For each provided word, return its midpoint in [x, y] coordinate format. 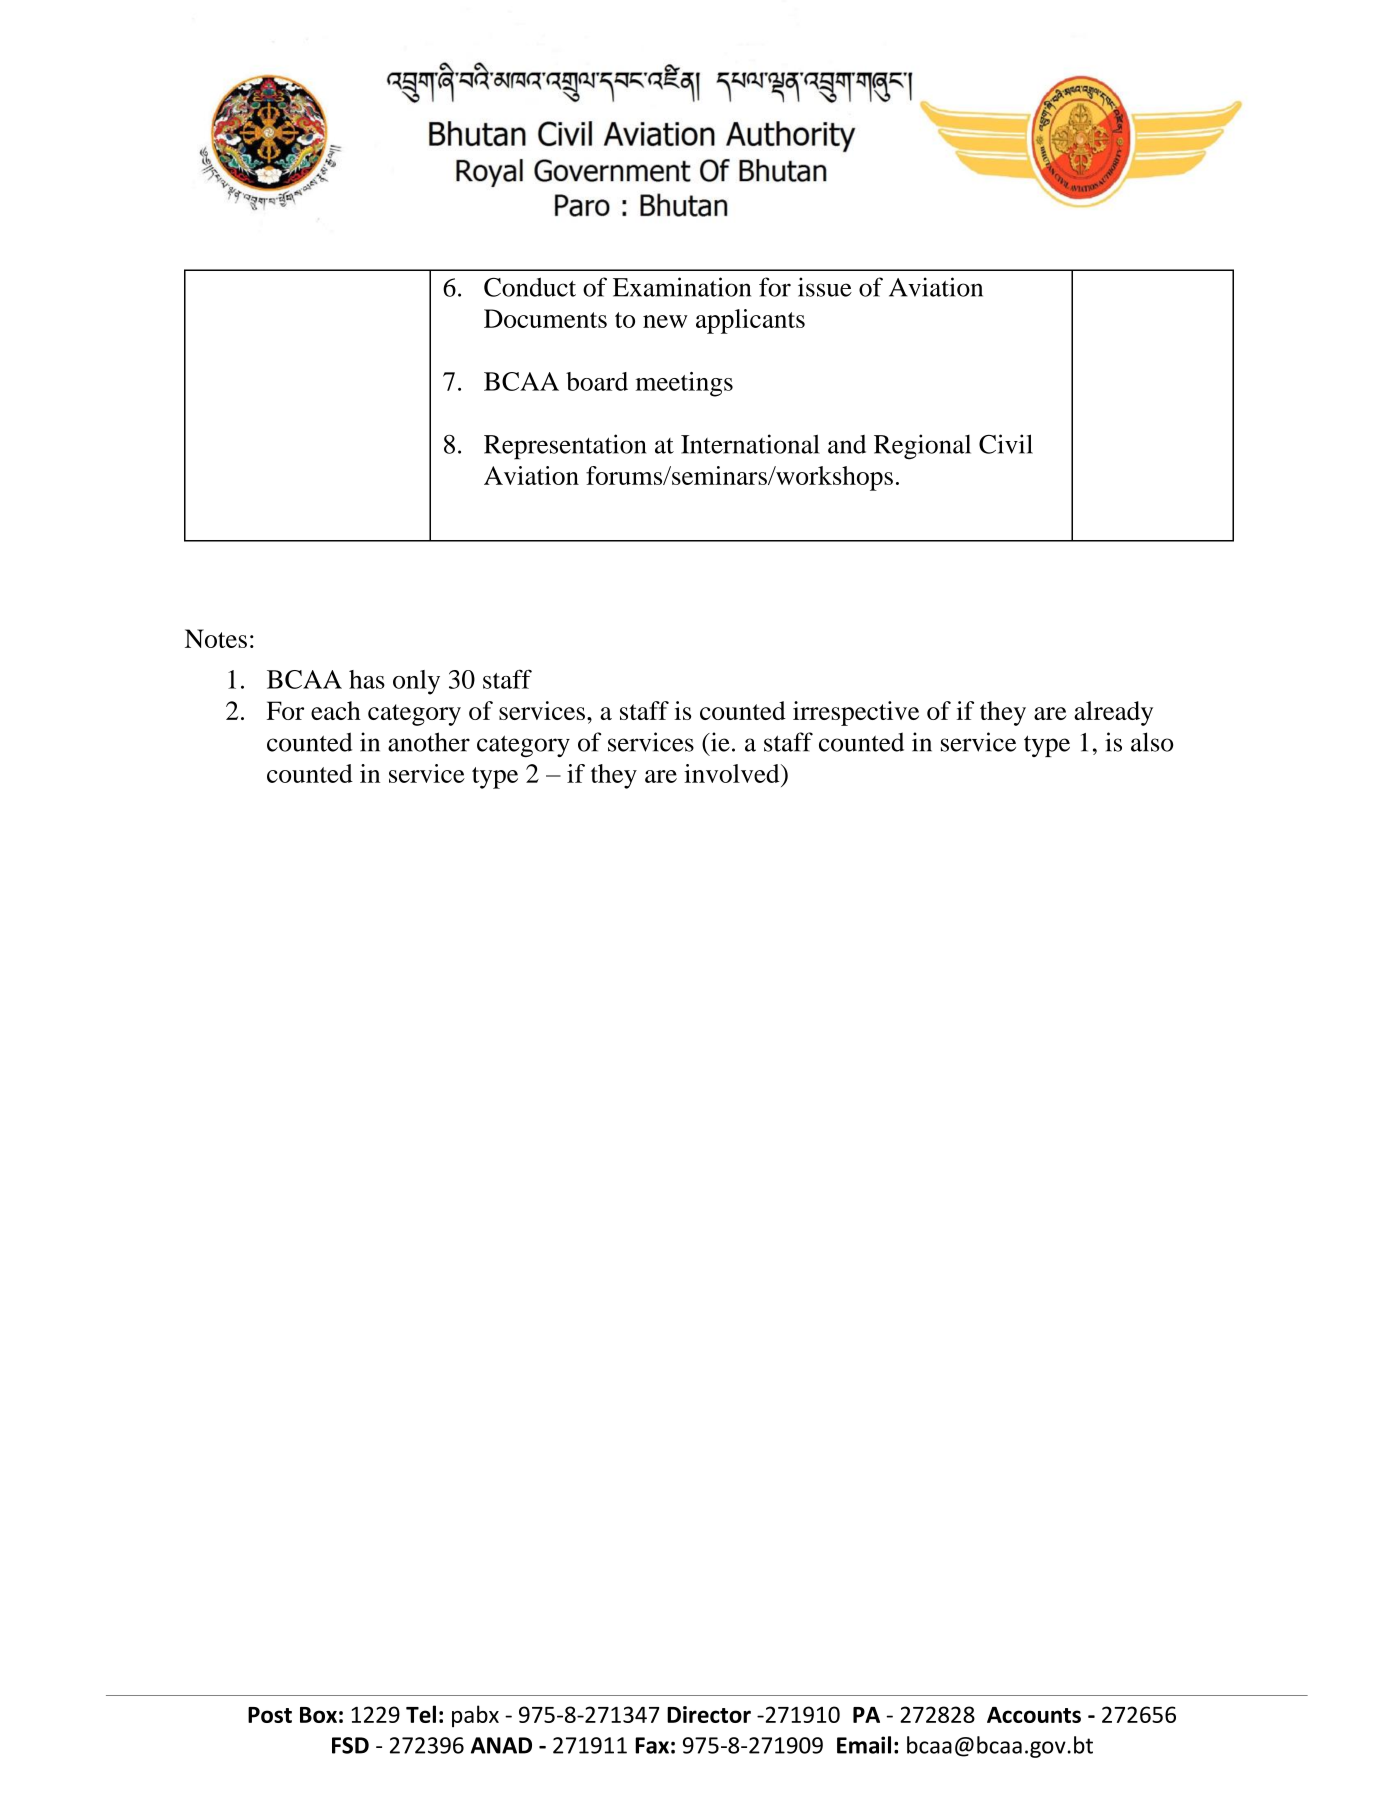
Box [318, 1715]
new [665, 321]
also [1152, 742]
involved [733, 773]
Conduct [530, 287]
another [429, 742]
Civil [1006, 444]
